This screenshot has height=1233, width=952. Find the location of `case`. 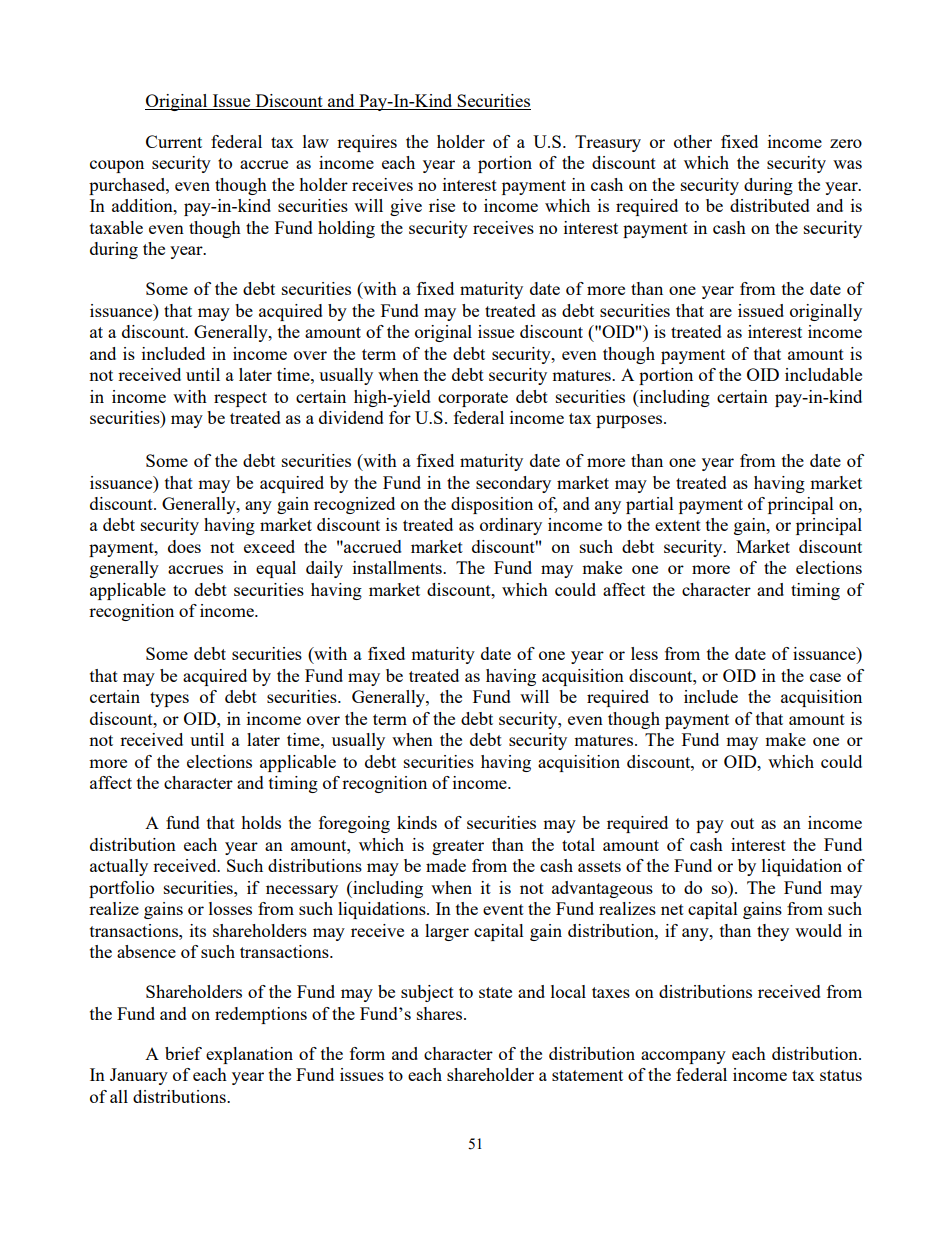

case is located at coordinates (825, 677).
